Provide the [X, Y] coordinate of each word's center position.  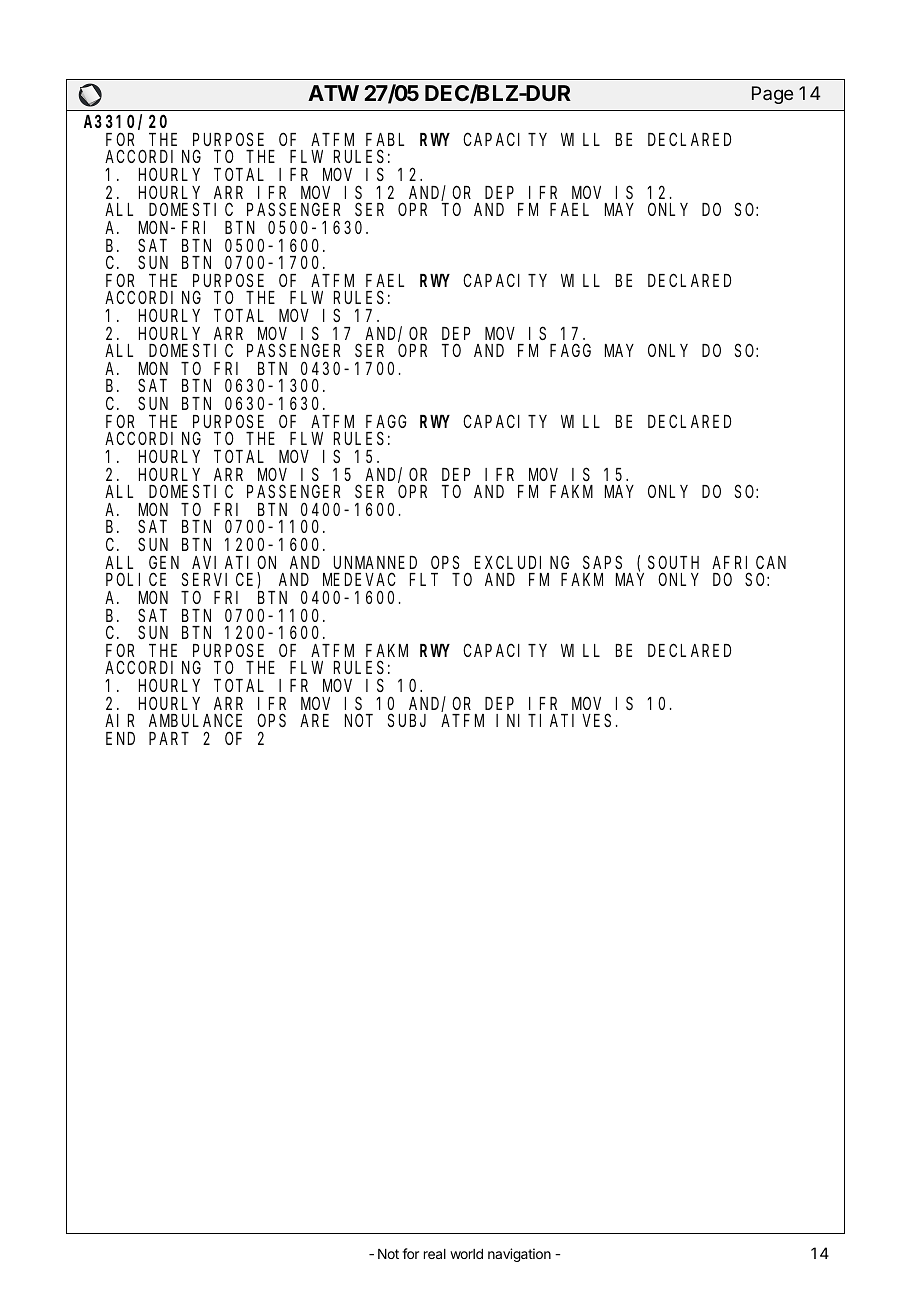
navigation [519, 1255]
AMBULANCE [195, 721]
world [466, 1254]
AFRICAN [749, 562]
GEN [164, 562]
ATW [333, 93]
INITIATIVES [553, 721]
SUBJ [407, 721]
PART [168, 739]
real [435, 1254]
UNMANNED [375, 563]
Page [772, 95]
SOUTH [673, 562]
